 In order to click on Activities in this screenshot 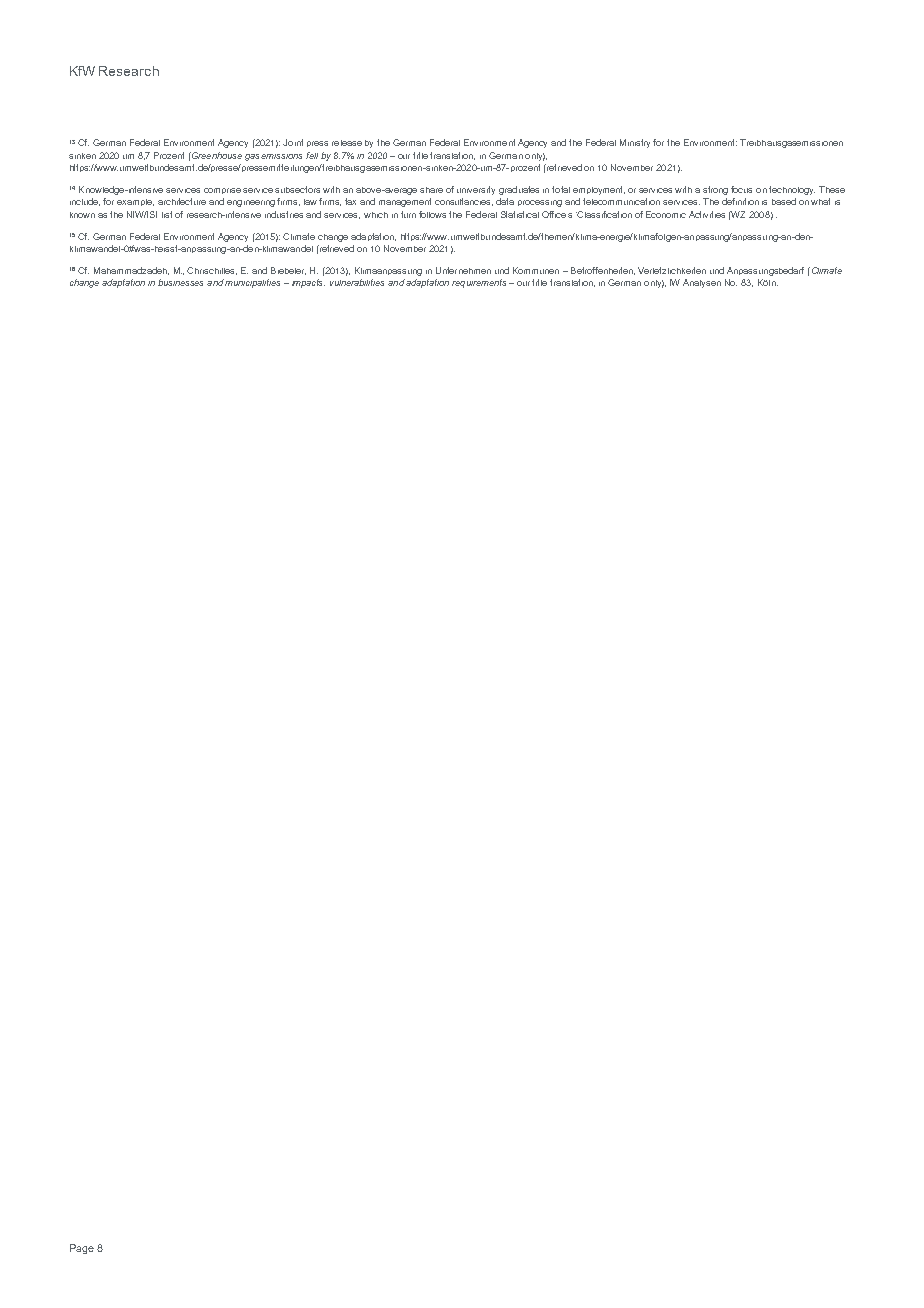, I will do `click(707, 214)`.
